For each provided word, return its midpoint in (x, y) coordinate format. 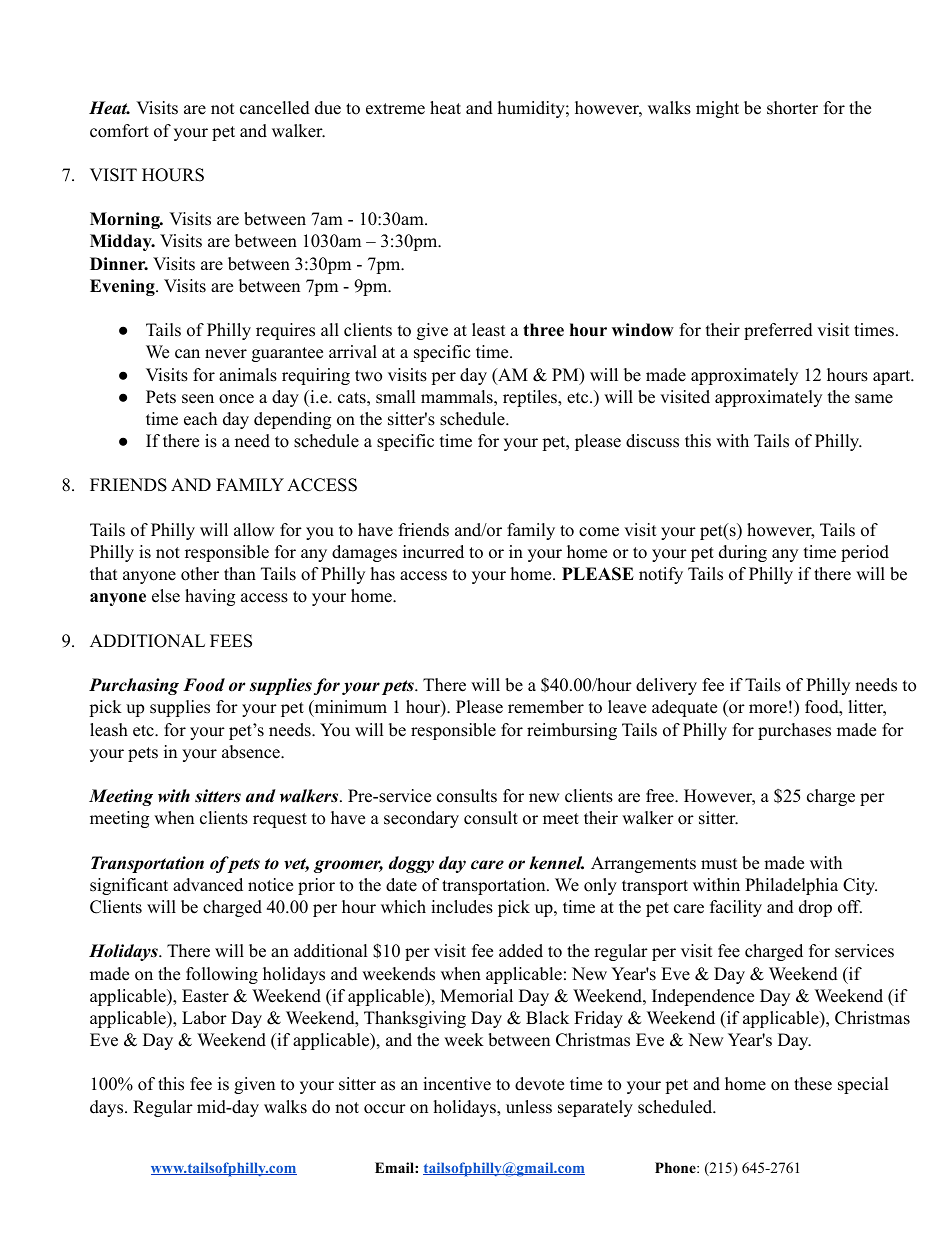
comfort (119, 131)
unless (529, 1107)
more (768, 709)
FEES (231, 641)
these (813, 1084)
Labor (204, 1018)
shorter (792, 108)
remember (546, 707)
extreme (395, 109)
